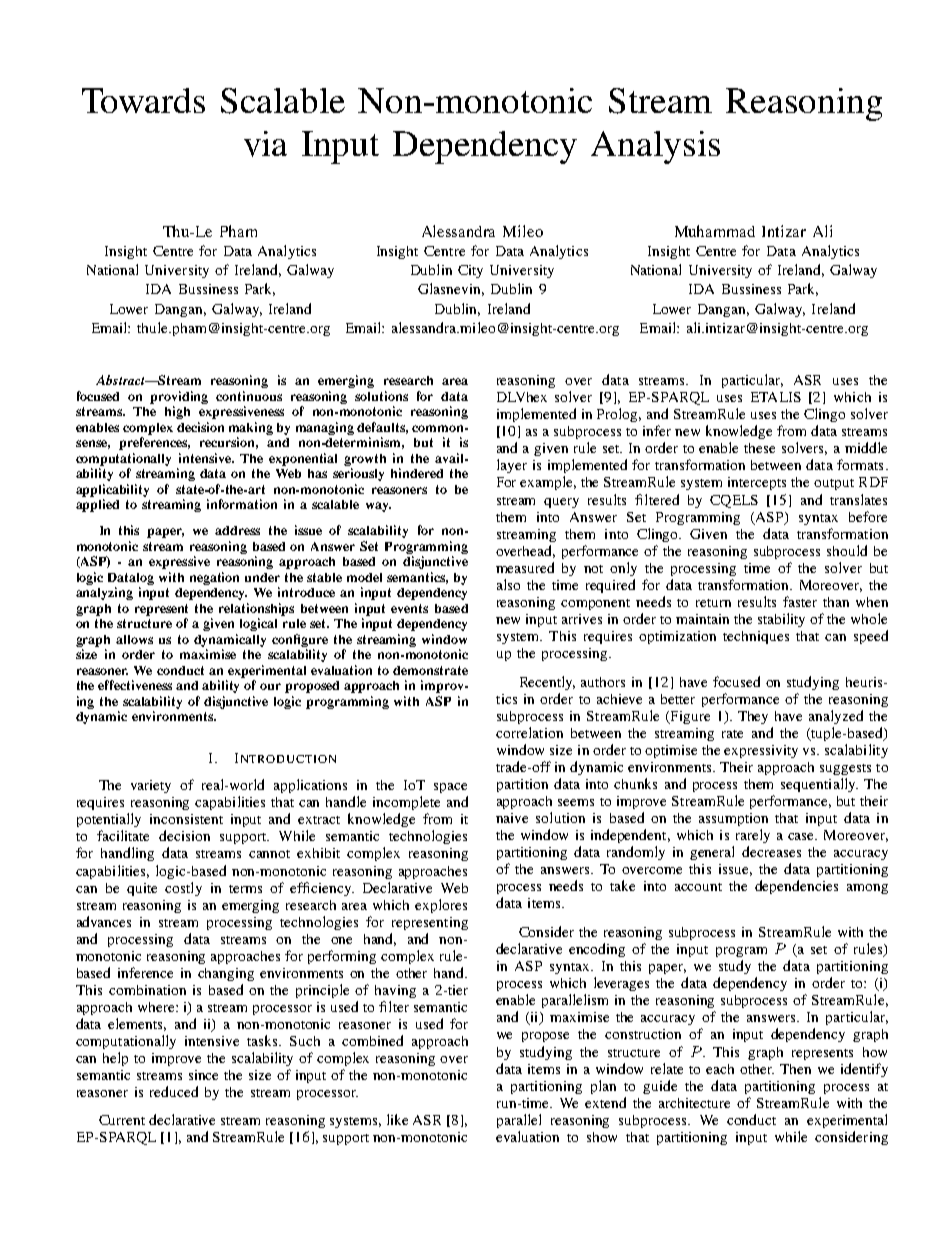 The image size is (952, 1233). I want to click on layer, so click(512, 466).
